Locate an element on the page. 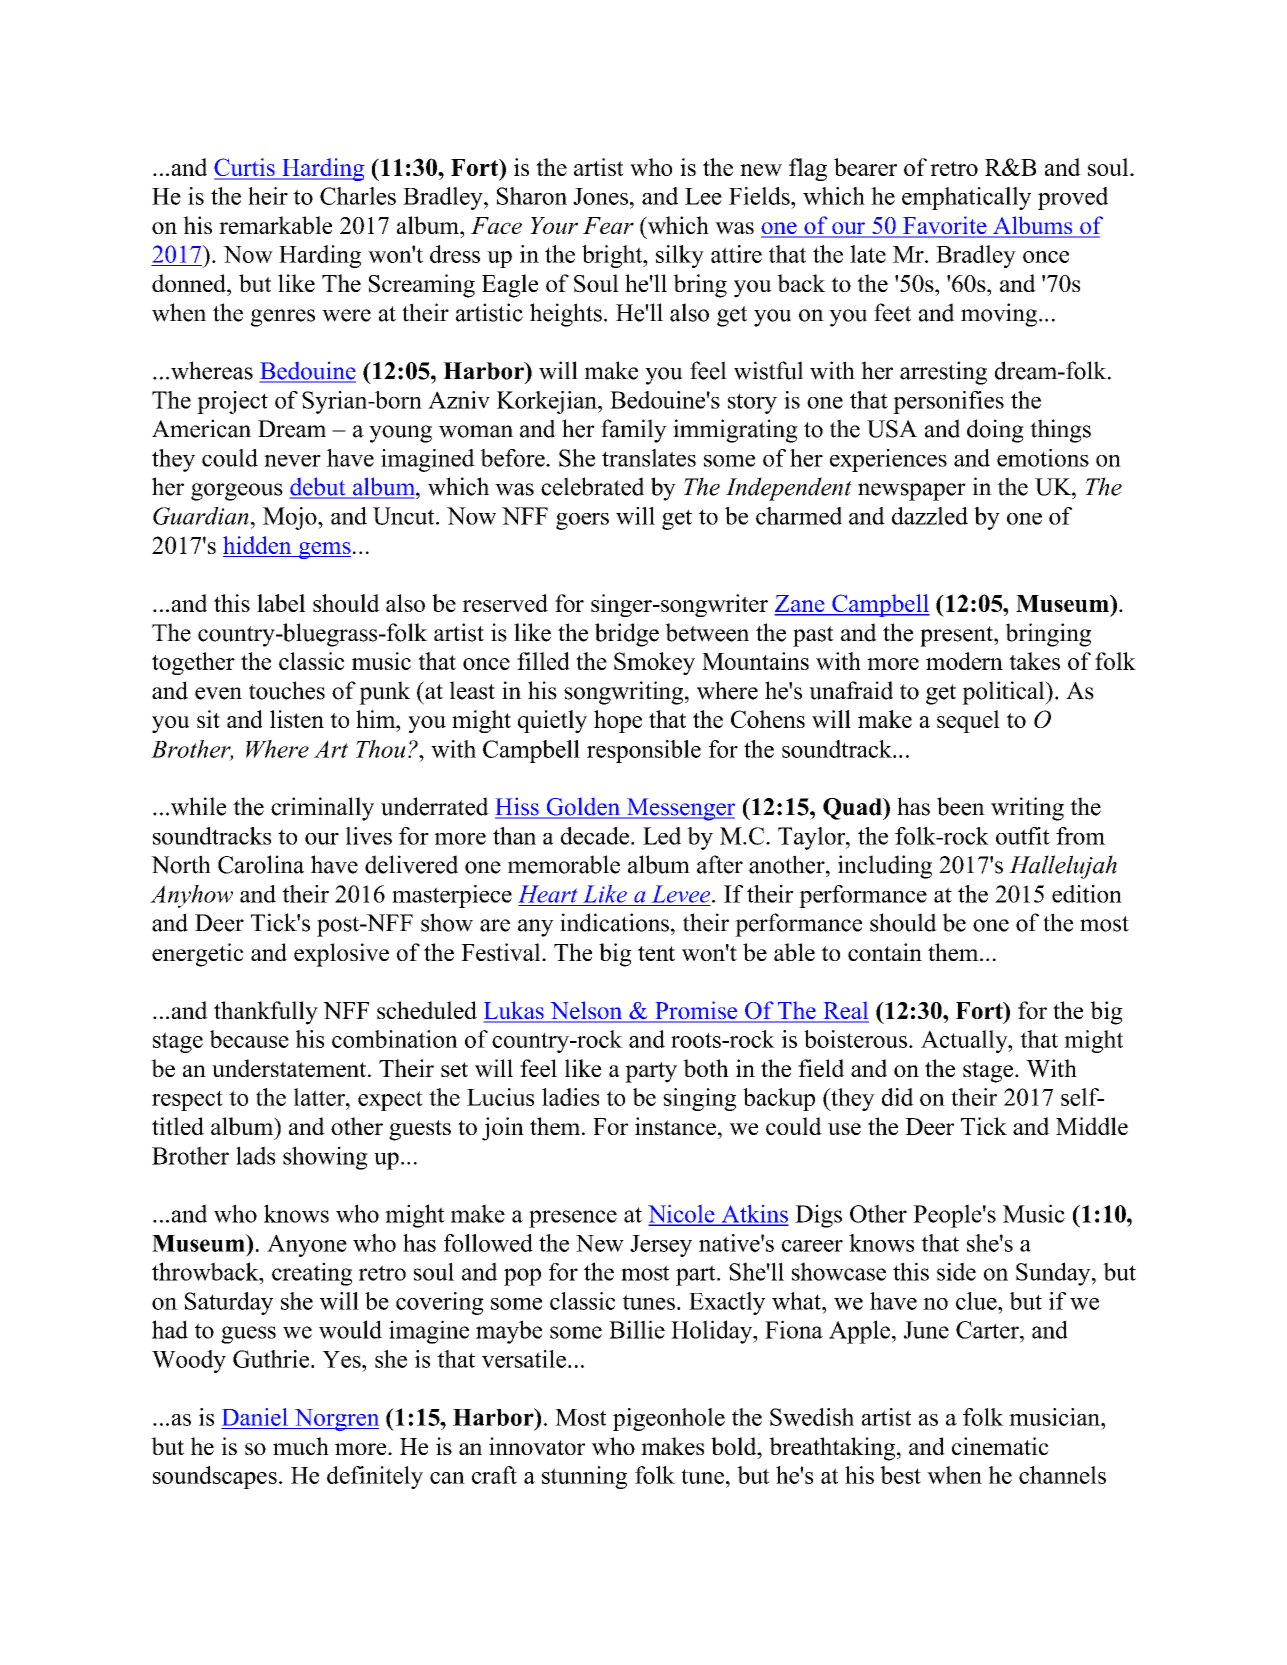 This page has height=1665, width=1287. decade is located at coordinates (596, 836).
